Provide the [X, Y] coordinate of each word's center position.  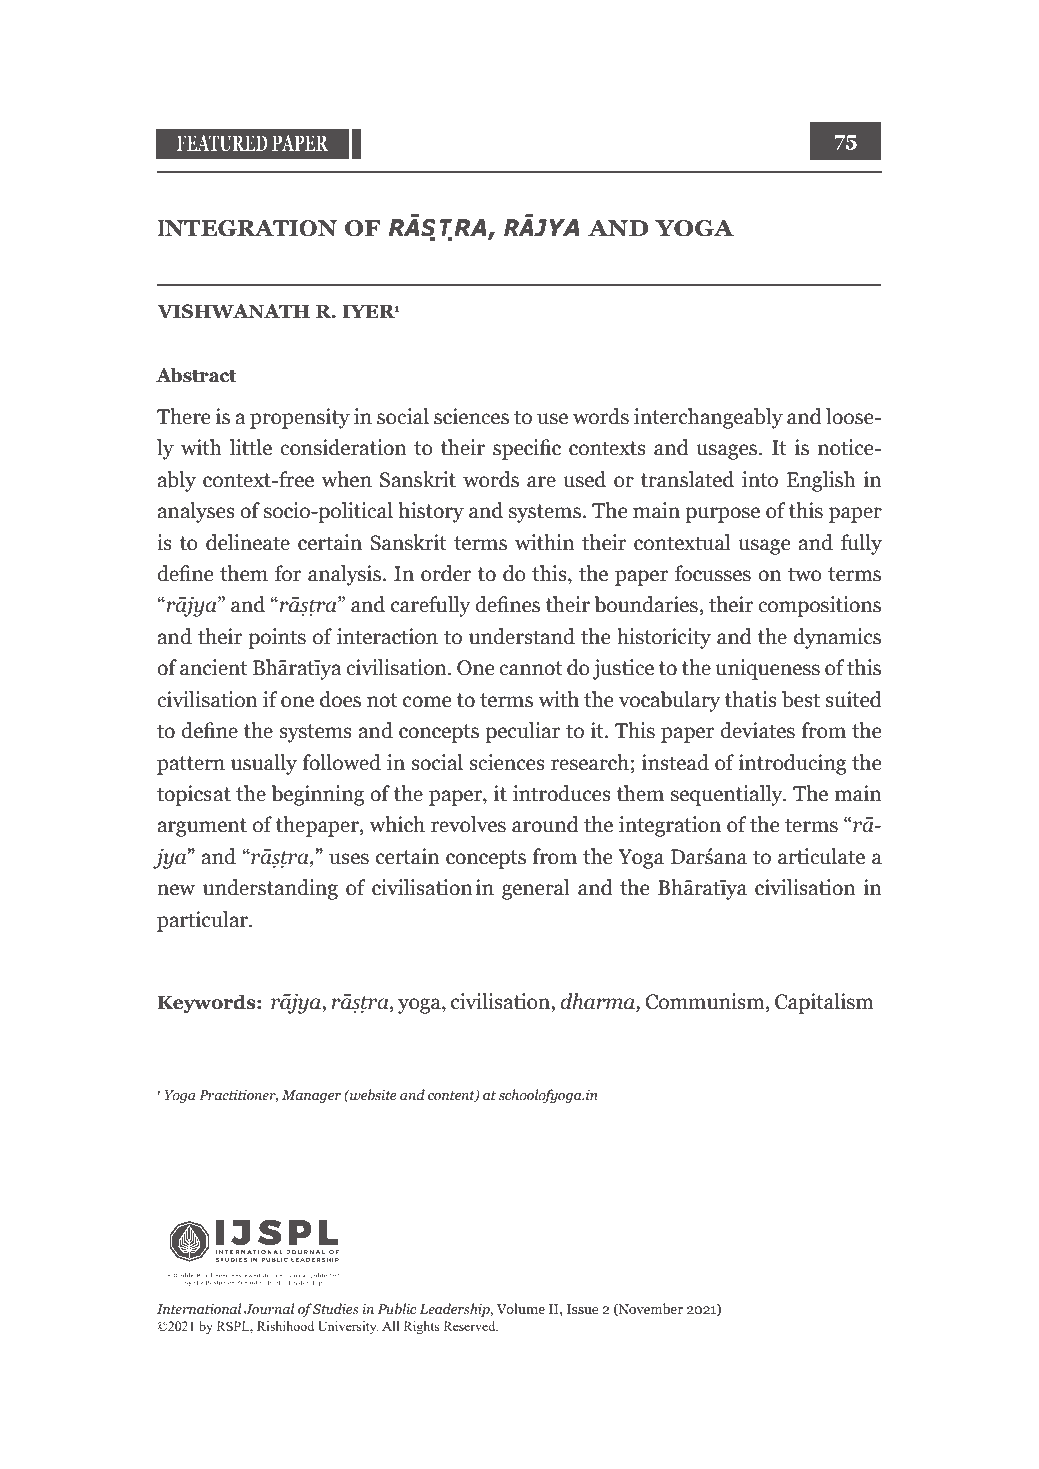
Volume [521, 1308]
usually [264, 764]
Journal [269, 1309]
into [760, 479]
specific [527, 449]
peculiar [522, 732]
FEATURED [222, 143]
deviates [757, 730]
